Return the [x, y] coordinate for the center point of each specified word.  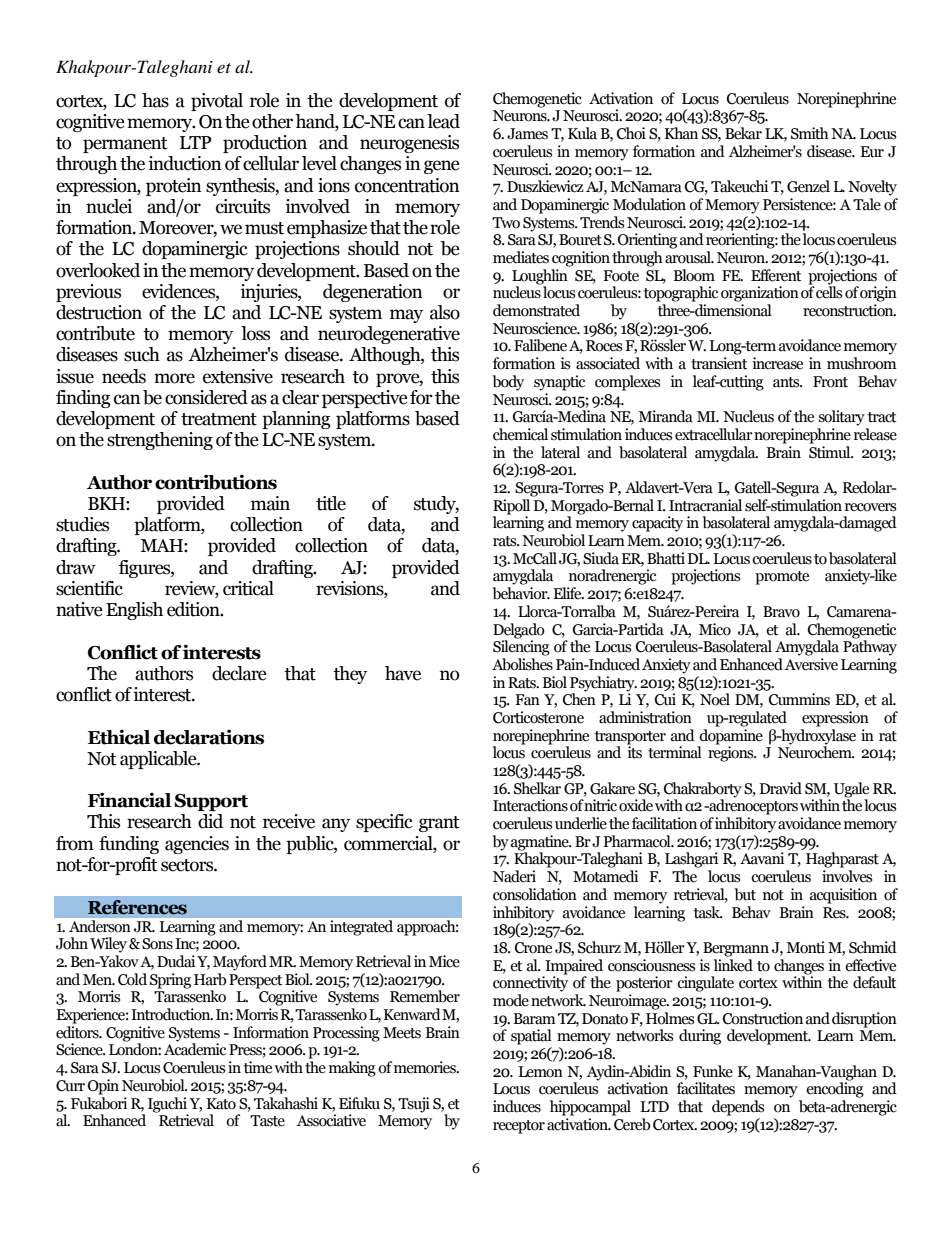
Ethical [119, 737]
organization [760, 294]
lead [443, 121]
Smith [810, 133]
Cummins [799, 699]
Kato [221, 1104]
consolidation [535, 894]
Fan [527, 700]
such [142, 354]
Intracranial [705, 505]
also [445, 312]
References [137, 907]
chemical [520, 434]
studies [82, 524]
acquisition [843, 896]
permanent [125, 145]
